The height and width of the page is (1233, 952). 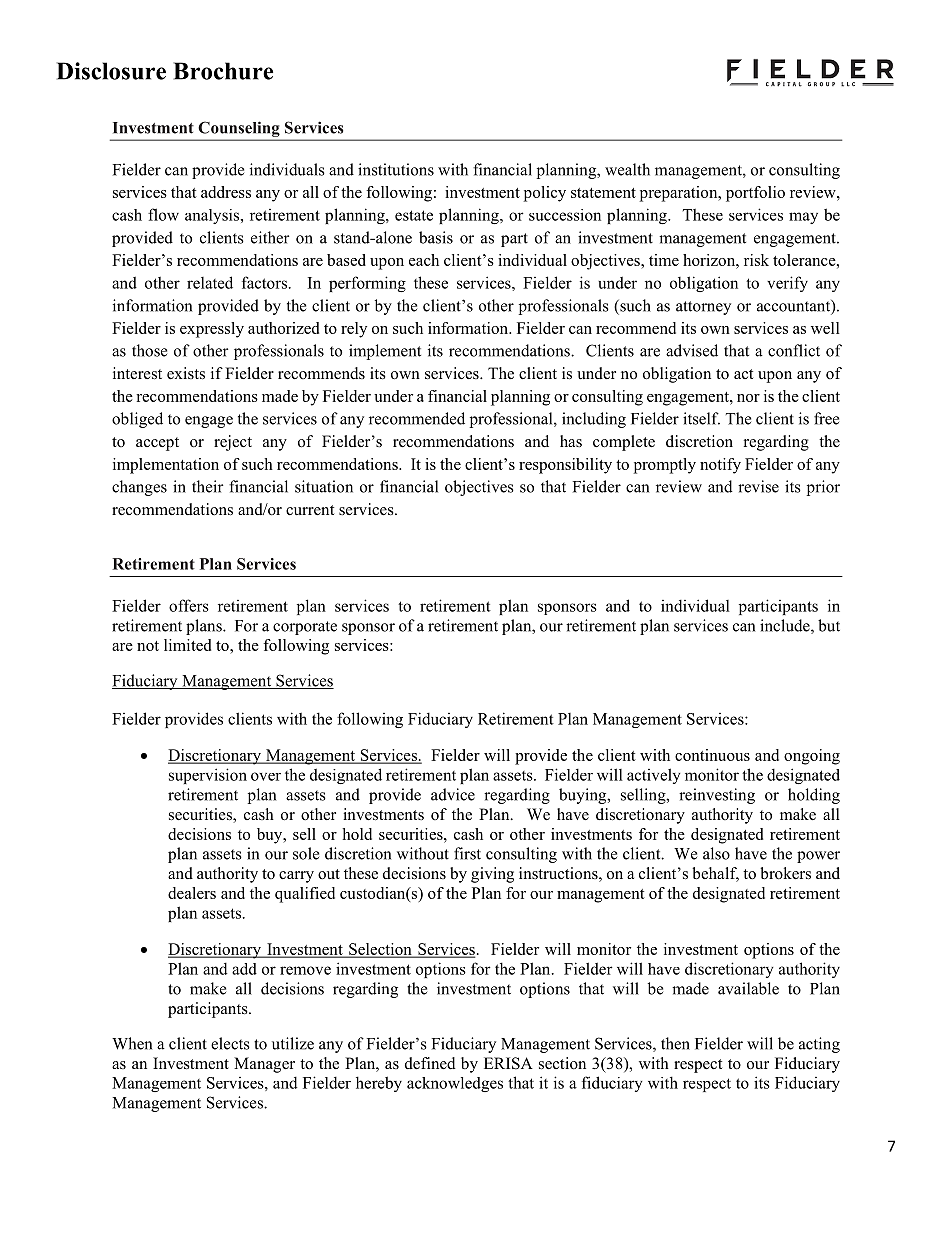 I want to click on first, so click(x=467, y=853).
